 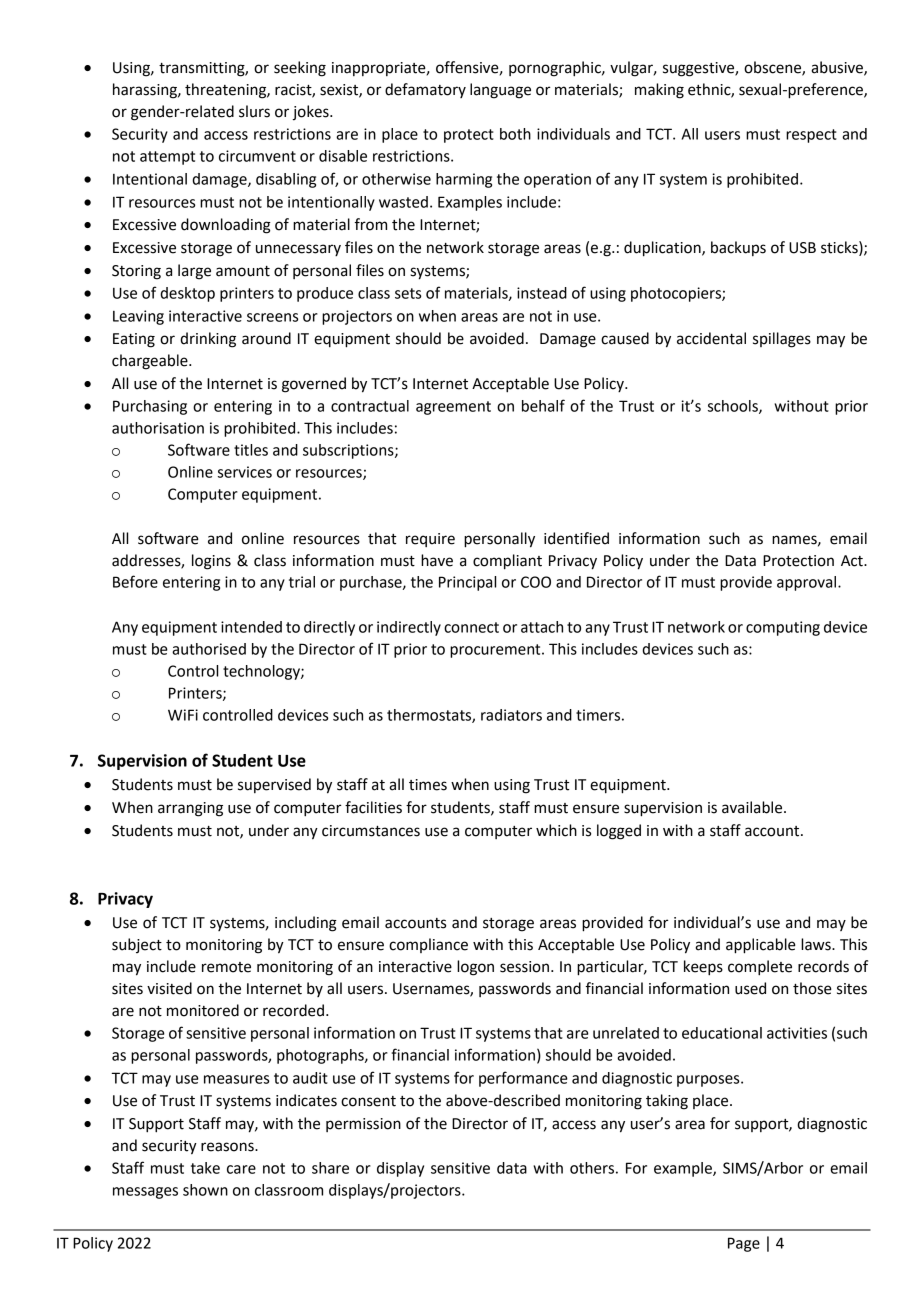 What do you see at coordinates (205, 1190) in the screenshot?
I see `shown` at bounding box center [205, 1190].
